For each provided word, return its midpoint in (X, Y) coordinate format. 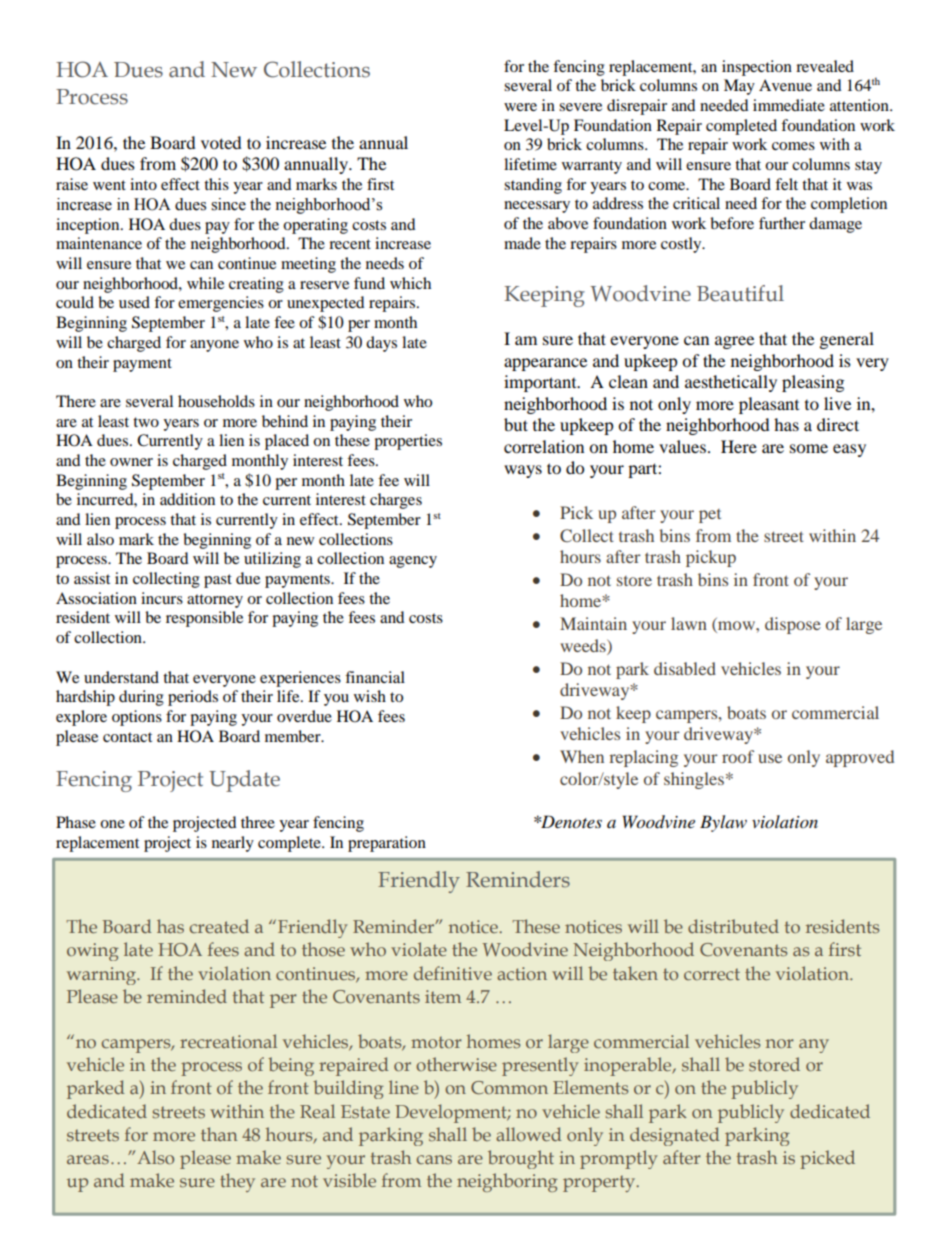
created (219, 926)
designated (675, 1136)
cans (434, 1159)
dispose (793, 625)
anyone (214, 346)
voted (221, 142)
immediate (789, 105)
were (520, 107)
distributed (733, 926)
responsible (204, 619)
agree (734, 342)
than (219, 1134)
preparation (387, 844)
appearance (545, 364)
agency (413, 562)
